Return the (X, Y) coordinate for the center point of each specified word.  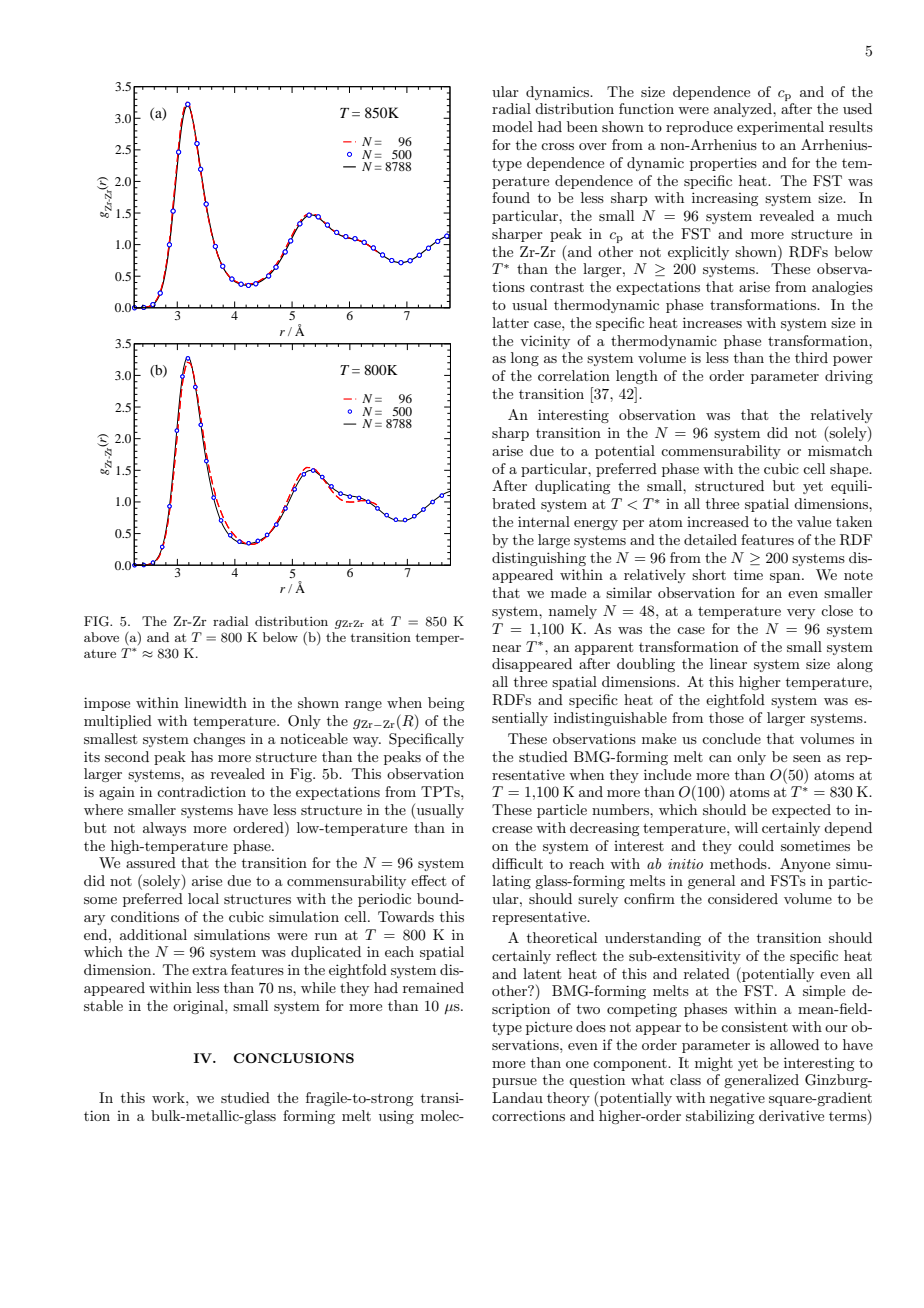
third (811, 357)
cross (557, 146)
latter (510, 322)
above (101, 637)
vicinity (545, 342)
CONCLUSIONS (294, 1058)
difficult (517, 863)
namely (573, 612)
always (164, 829)
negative (737, 1099)
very (801, 614)
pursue (514, 1083)
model (512, 126)
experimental (780, 128)
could (756, 845)
